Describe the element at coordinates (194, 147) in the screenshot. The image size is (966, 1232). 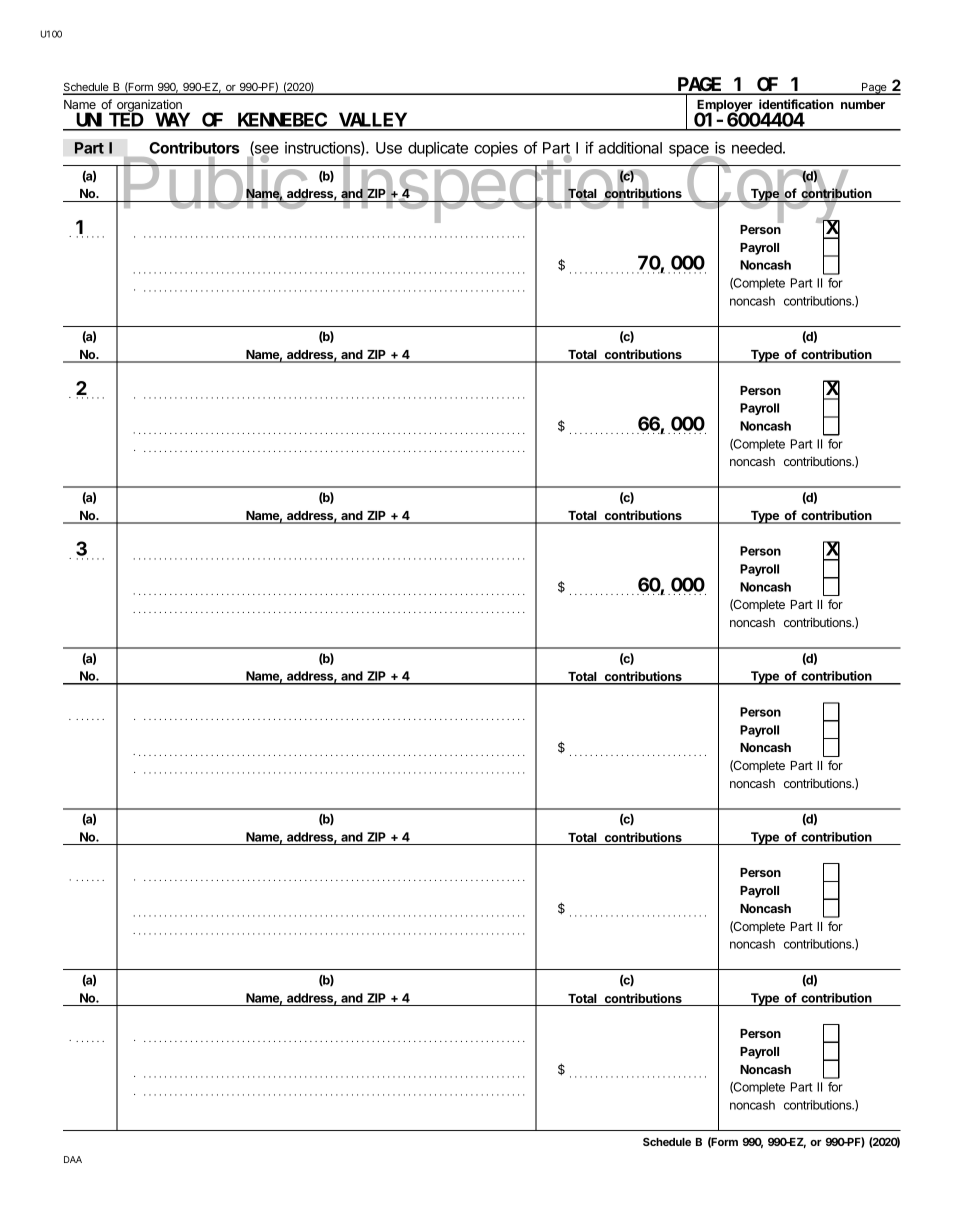
I see `Contributors` at that location.
